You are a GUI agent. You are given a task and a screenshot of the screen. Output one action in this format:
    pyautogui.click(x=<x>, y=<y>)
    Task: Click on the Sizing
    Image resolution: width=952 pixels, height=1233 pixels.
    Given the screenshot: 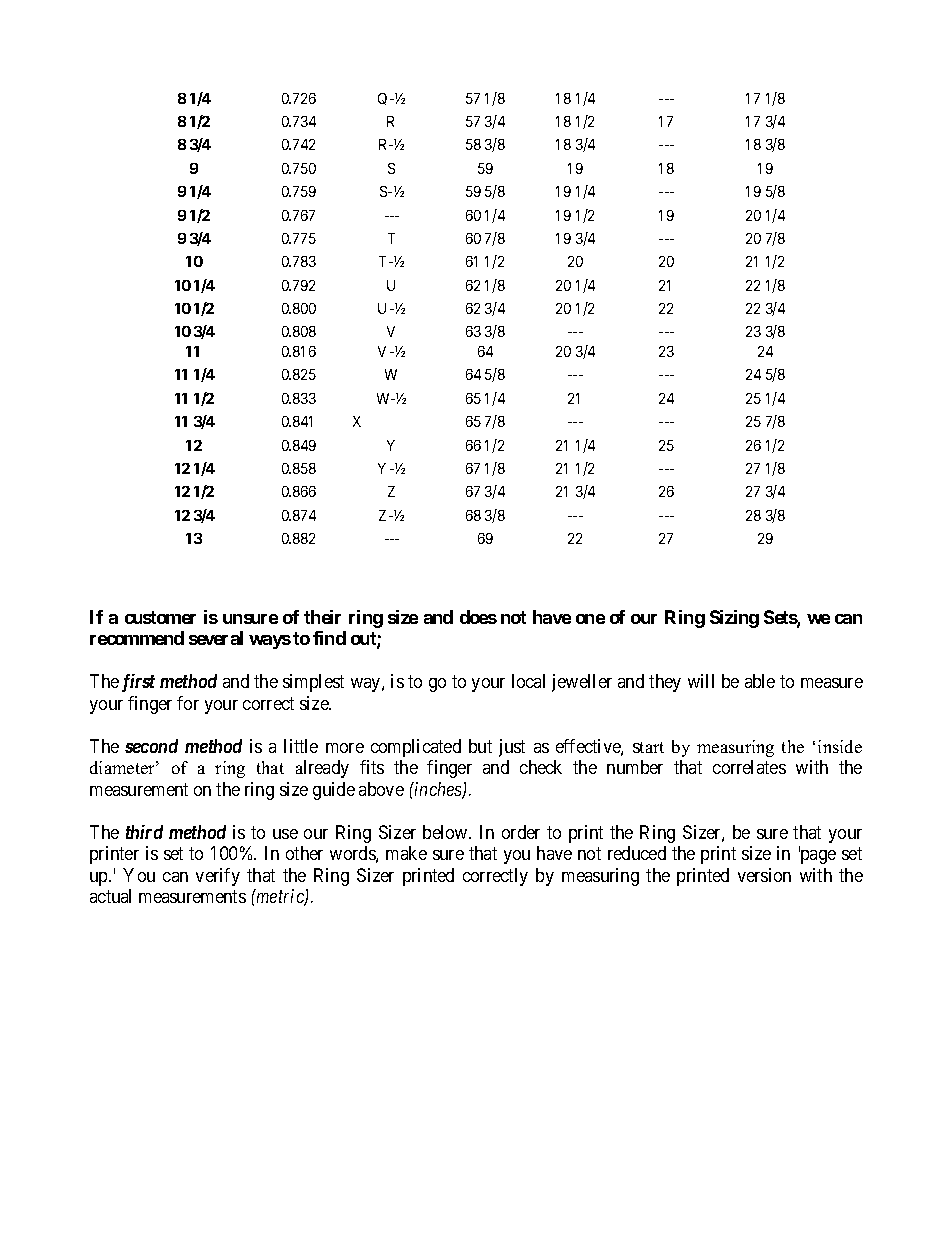 What is the action you would take?
    pyautogui.click(x=734, y=619)
